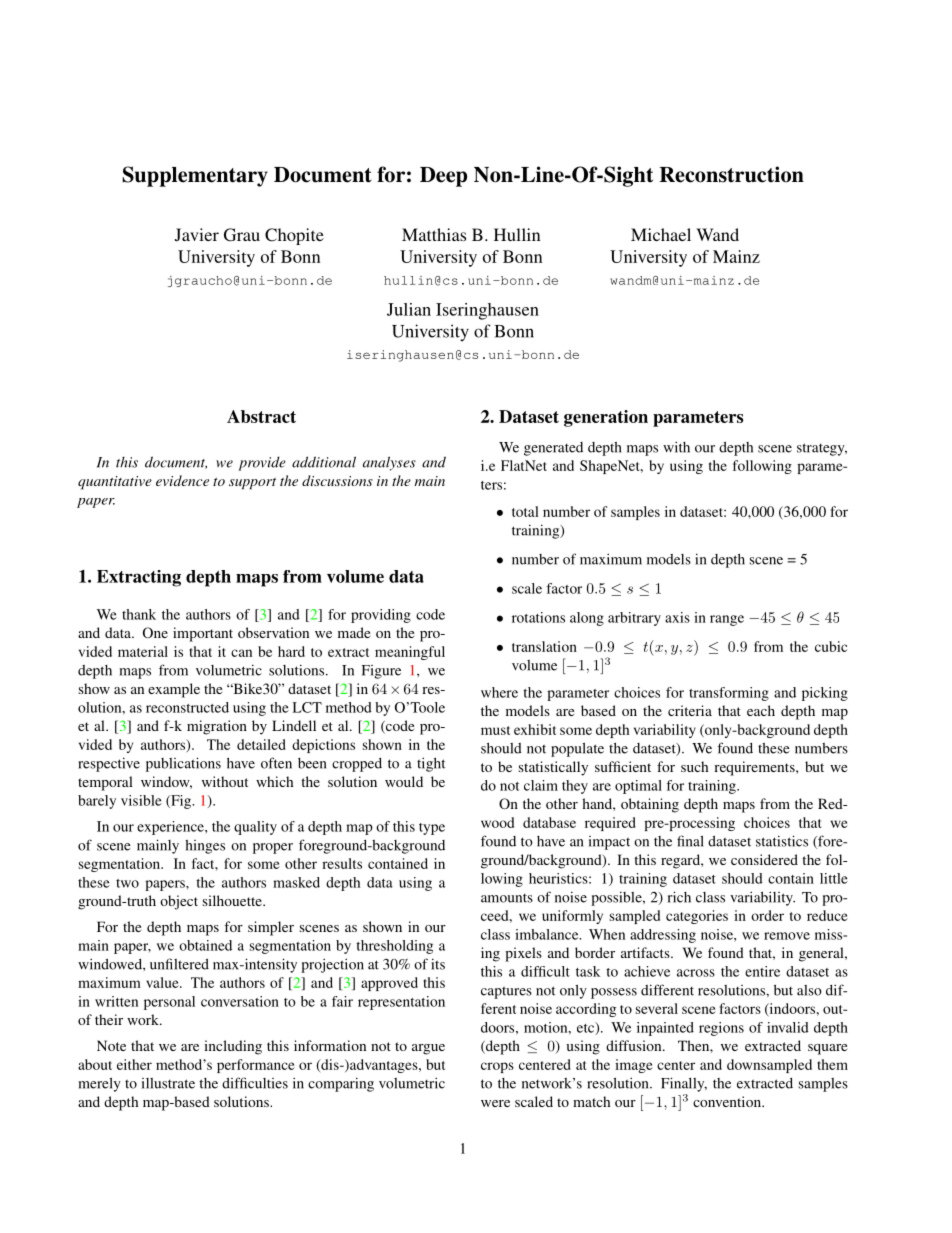  What do you see at coordinates (497, 1067) in the image?
I see `crops` at bounding box center [497, 1067].
